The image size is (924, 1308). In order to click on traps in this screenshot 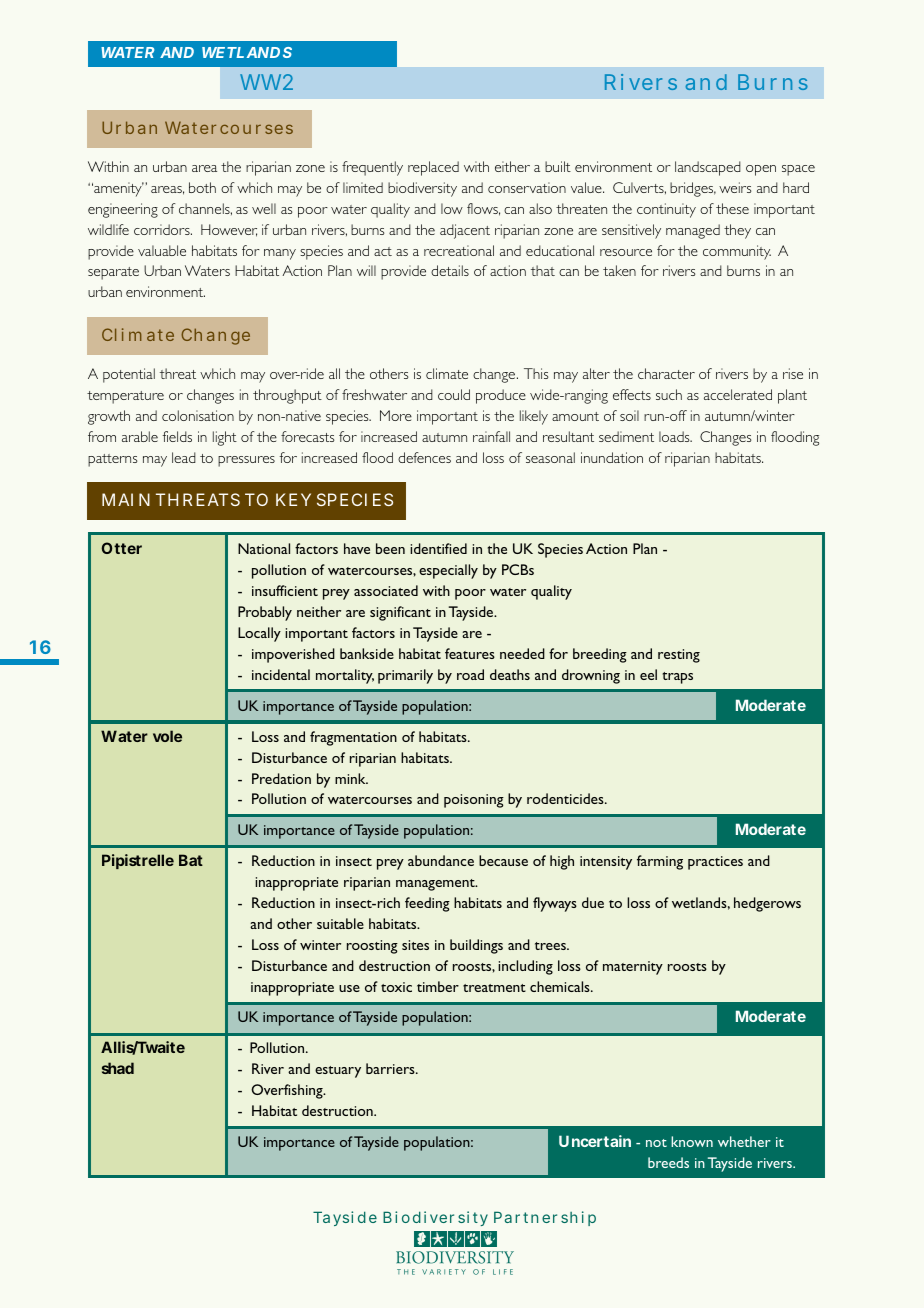, I will do `click(678, 678)`.
